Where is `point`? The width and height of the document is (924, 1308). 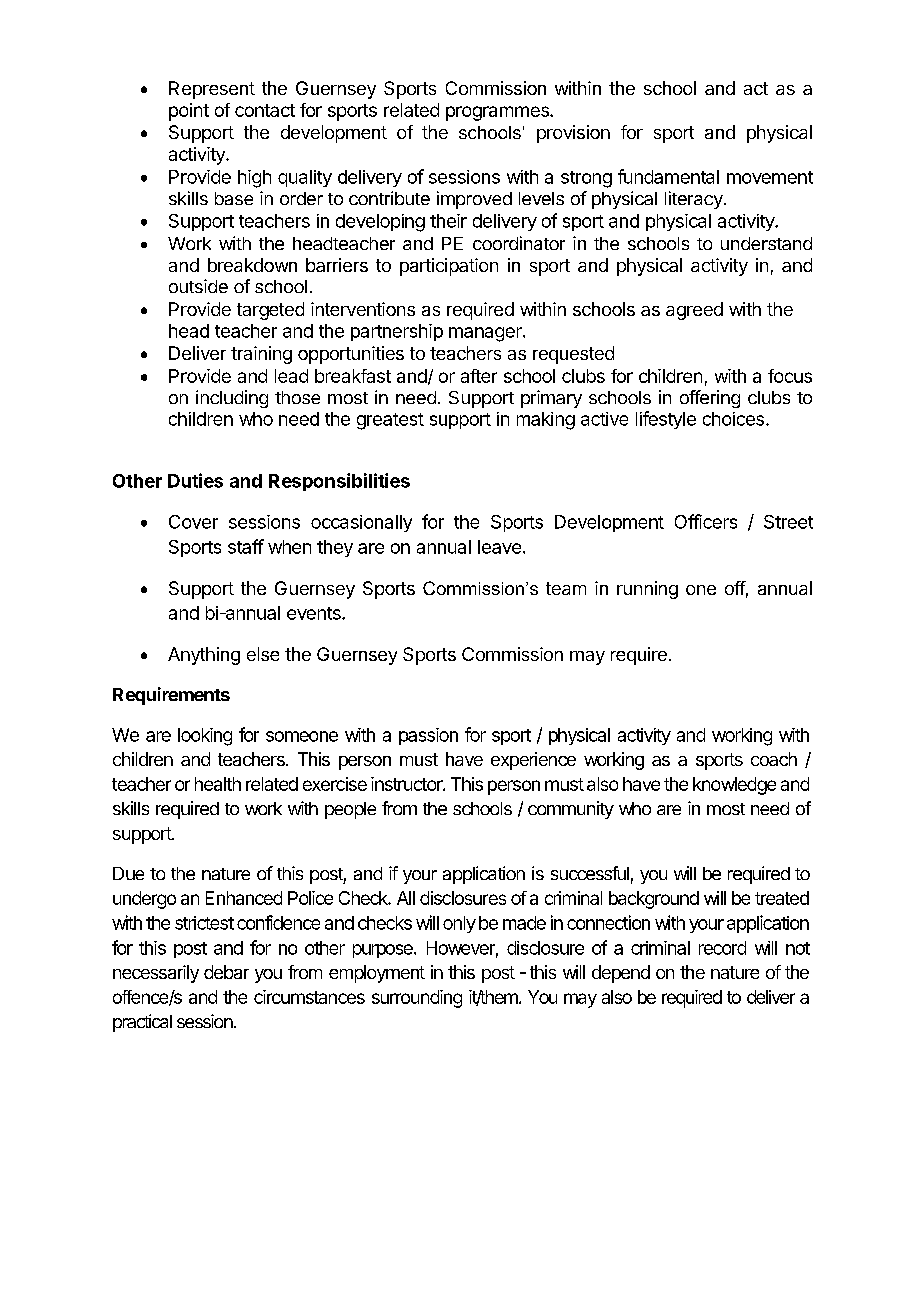 point is located at coordinates (189, 112).
